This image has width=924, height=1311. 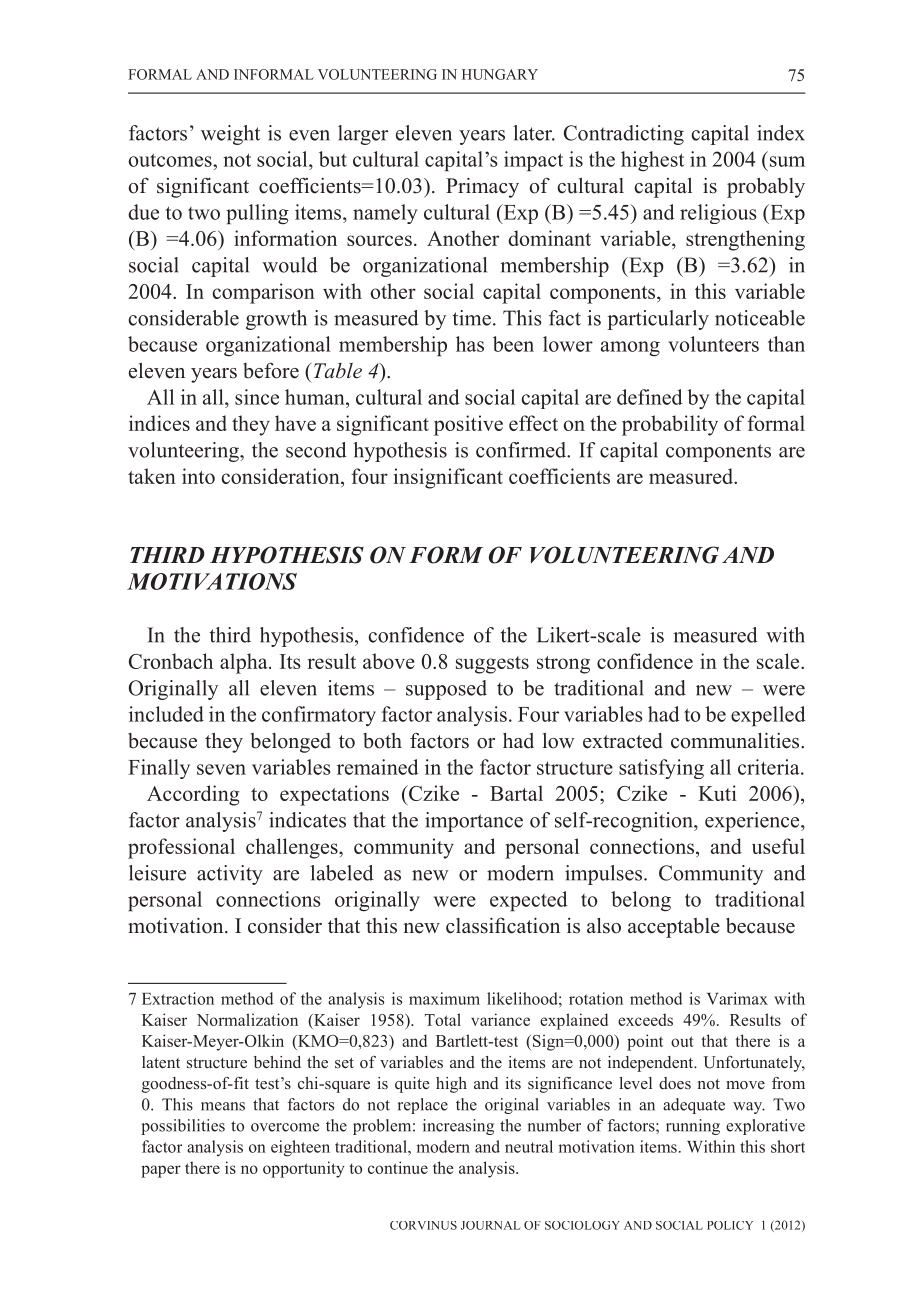 I want to click on index, so click(x=781, y=133).
